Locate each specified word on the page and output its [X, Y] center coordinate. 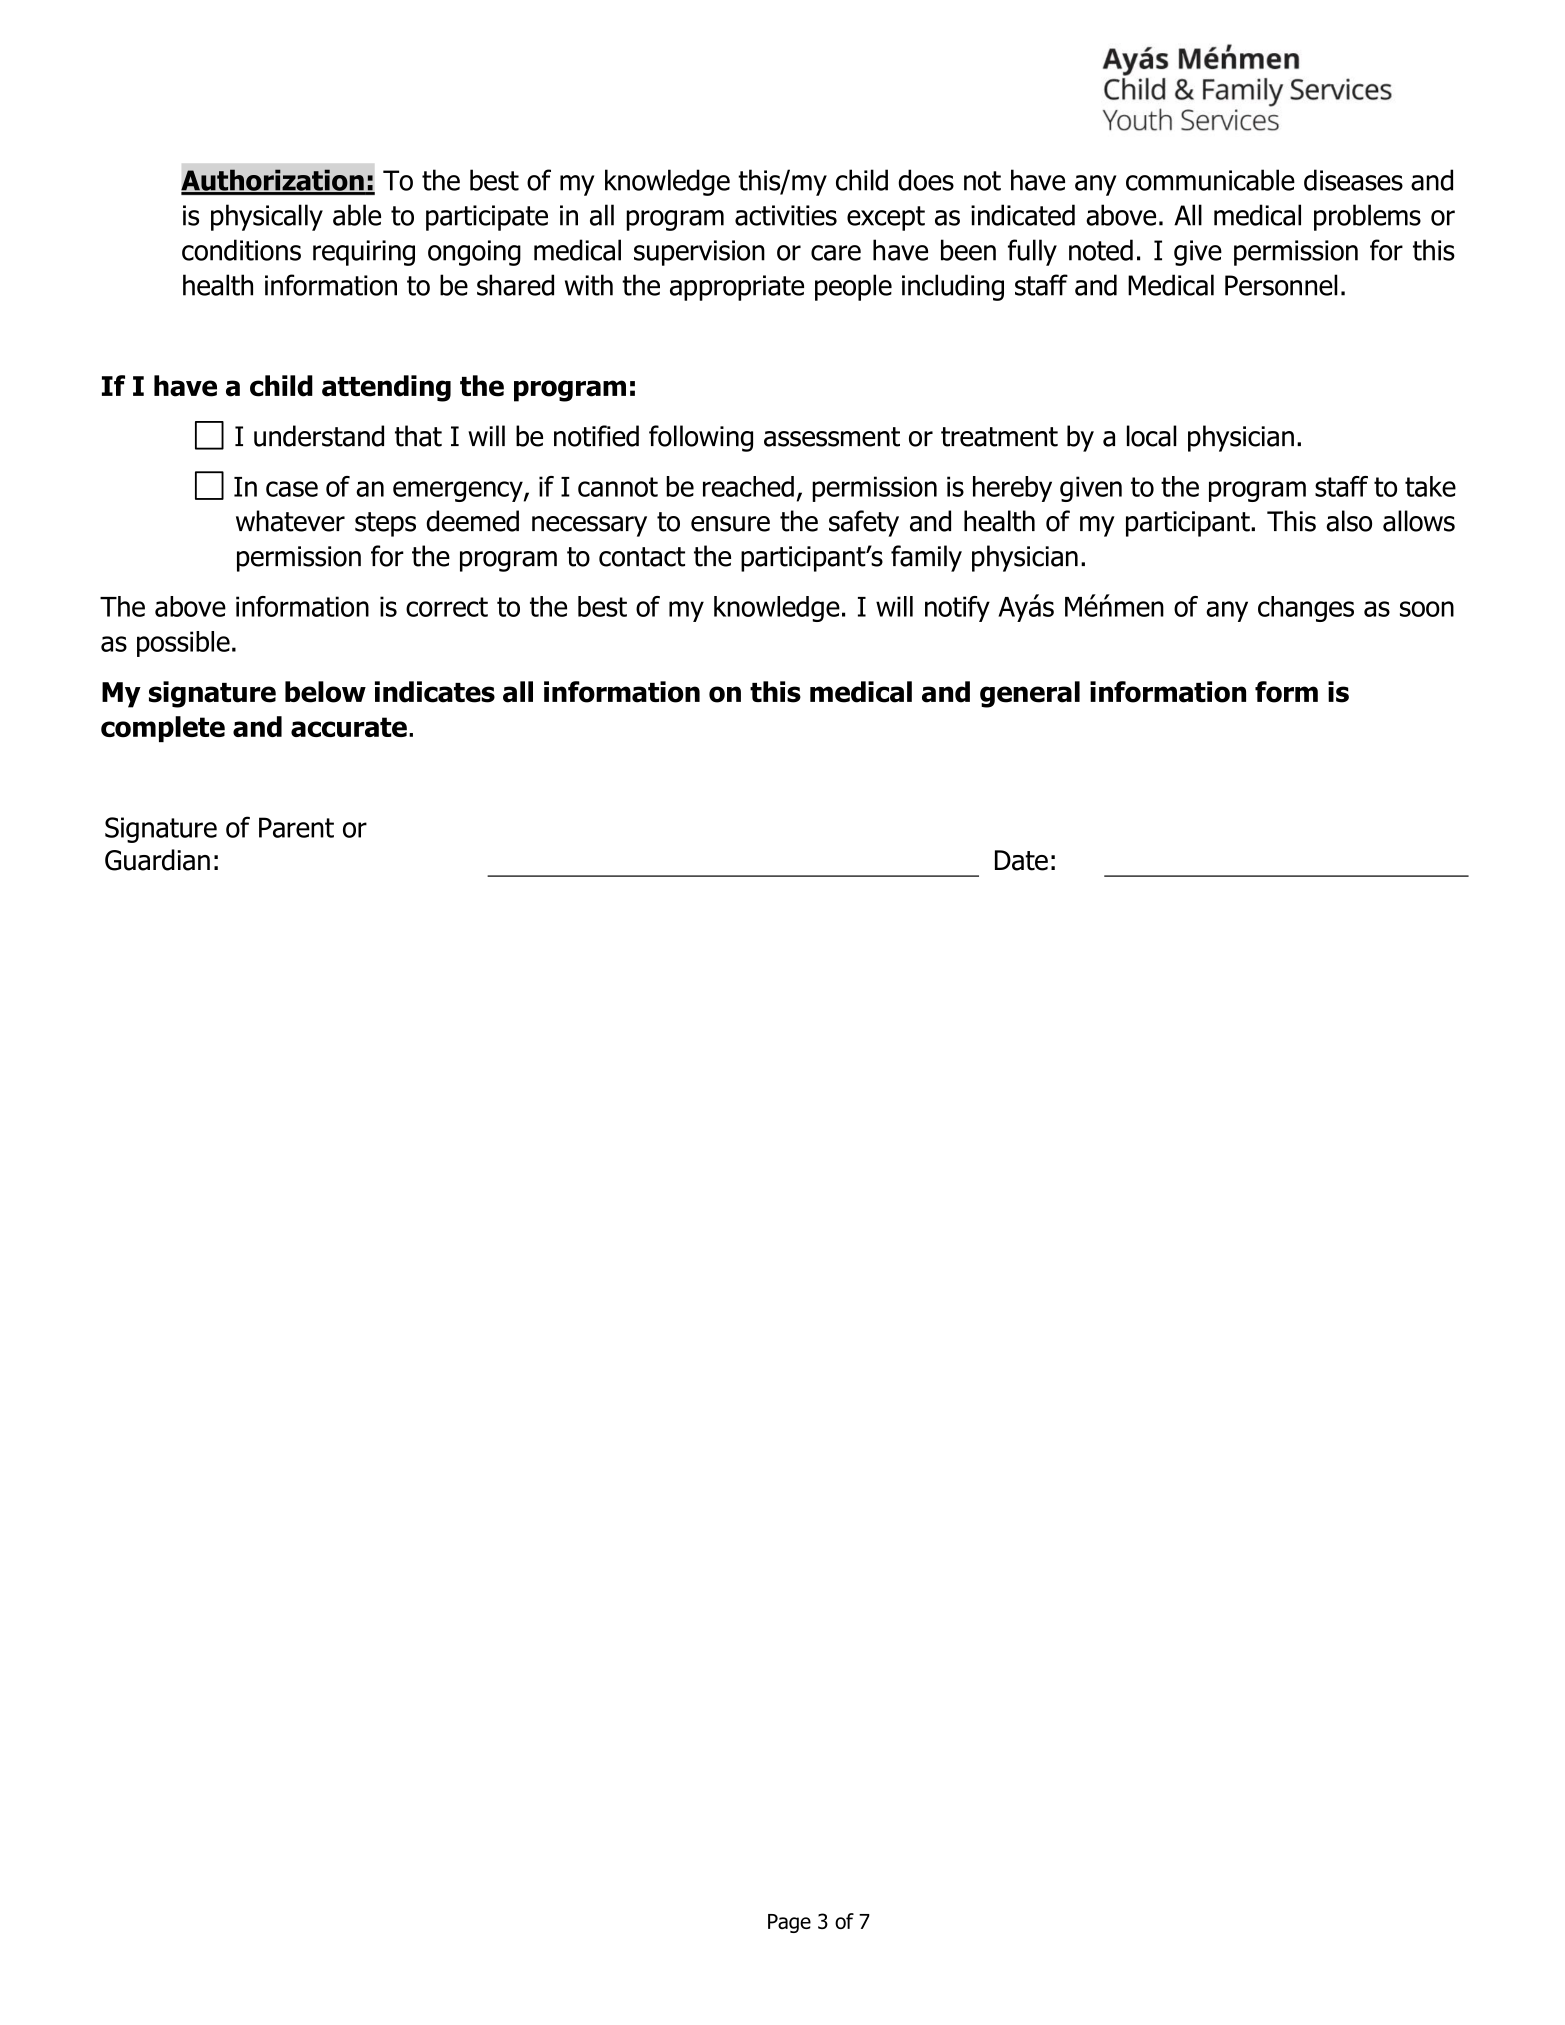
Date [1021, 860]
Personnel [1281, 285]
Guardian [157, 860]
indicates [435, 692]
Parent [296, 827]
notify [957, 609]
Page [789, 1923]
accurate [349, 727]
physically [267, 217]
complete [163, 729]
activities [786, 215]
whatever [290, 521]
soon [1427, 609]
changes [1306, 609]
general [1030, 694]
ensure [730, 524]
